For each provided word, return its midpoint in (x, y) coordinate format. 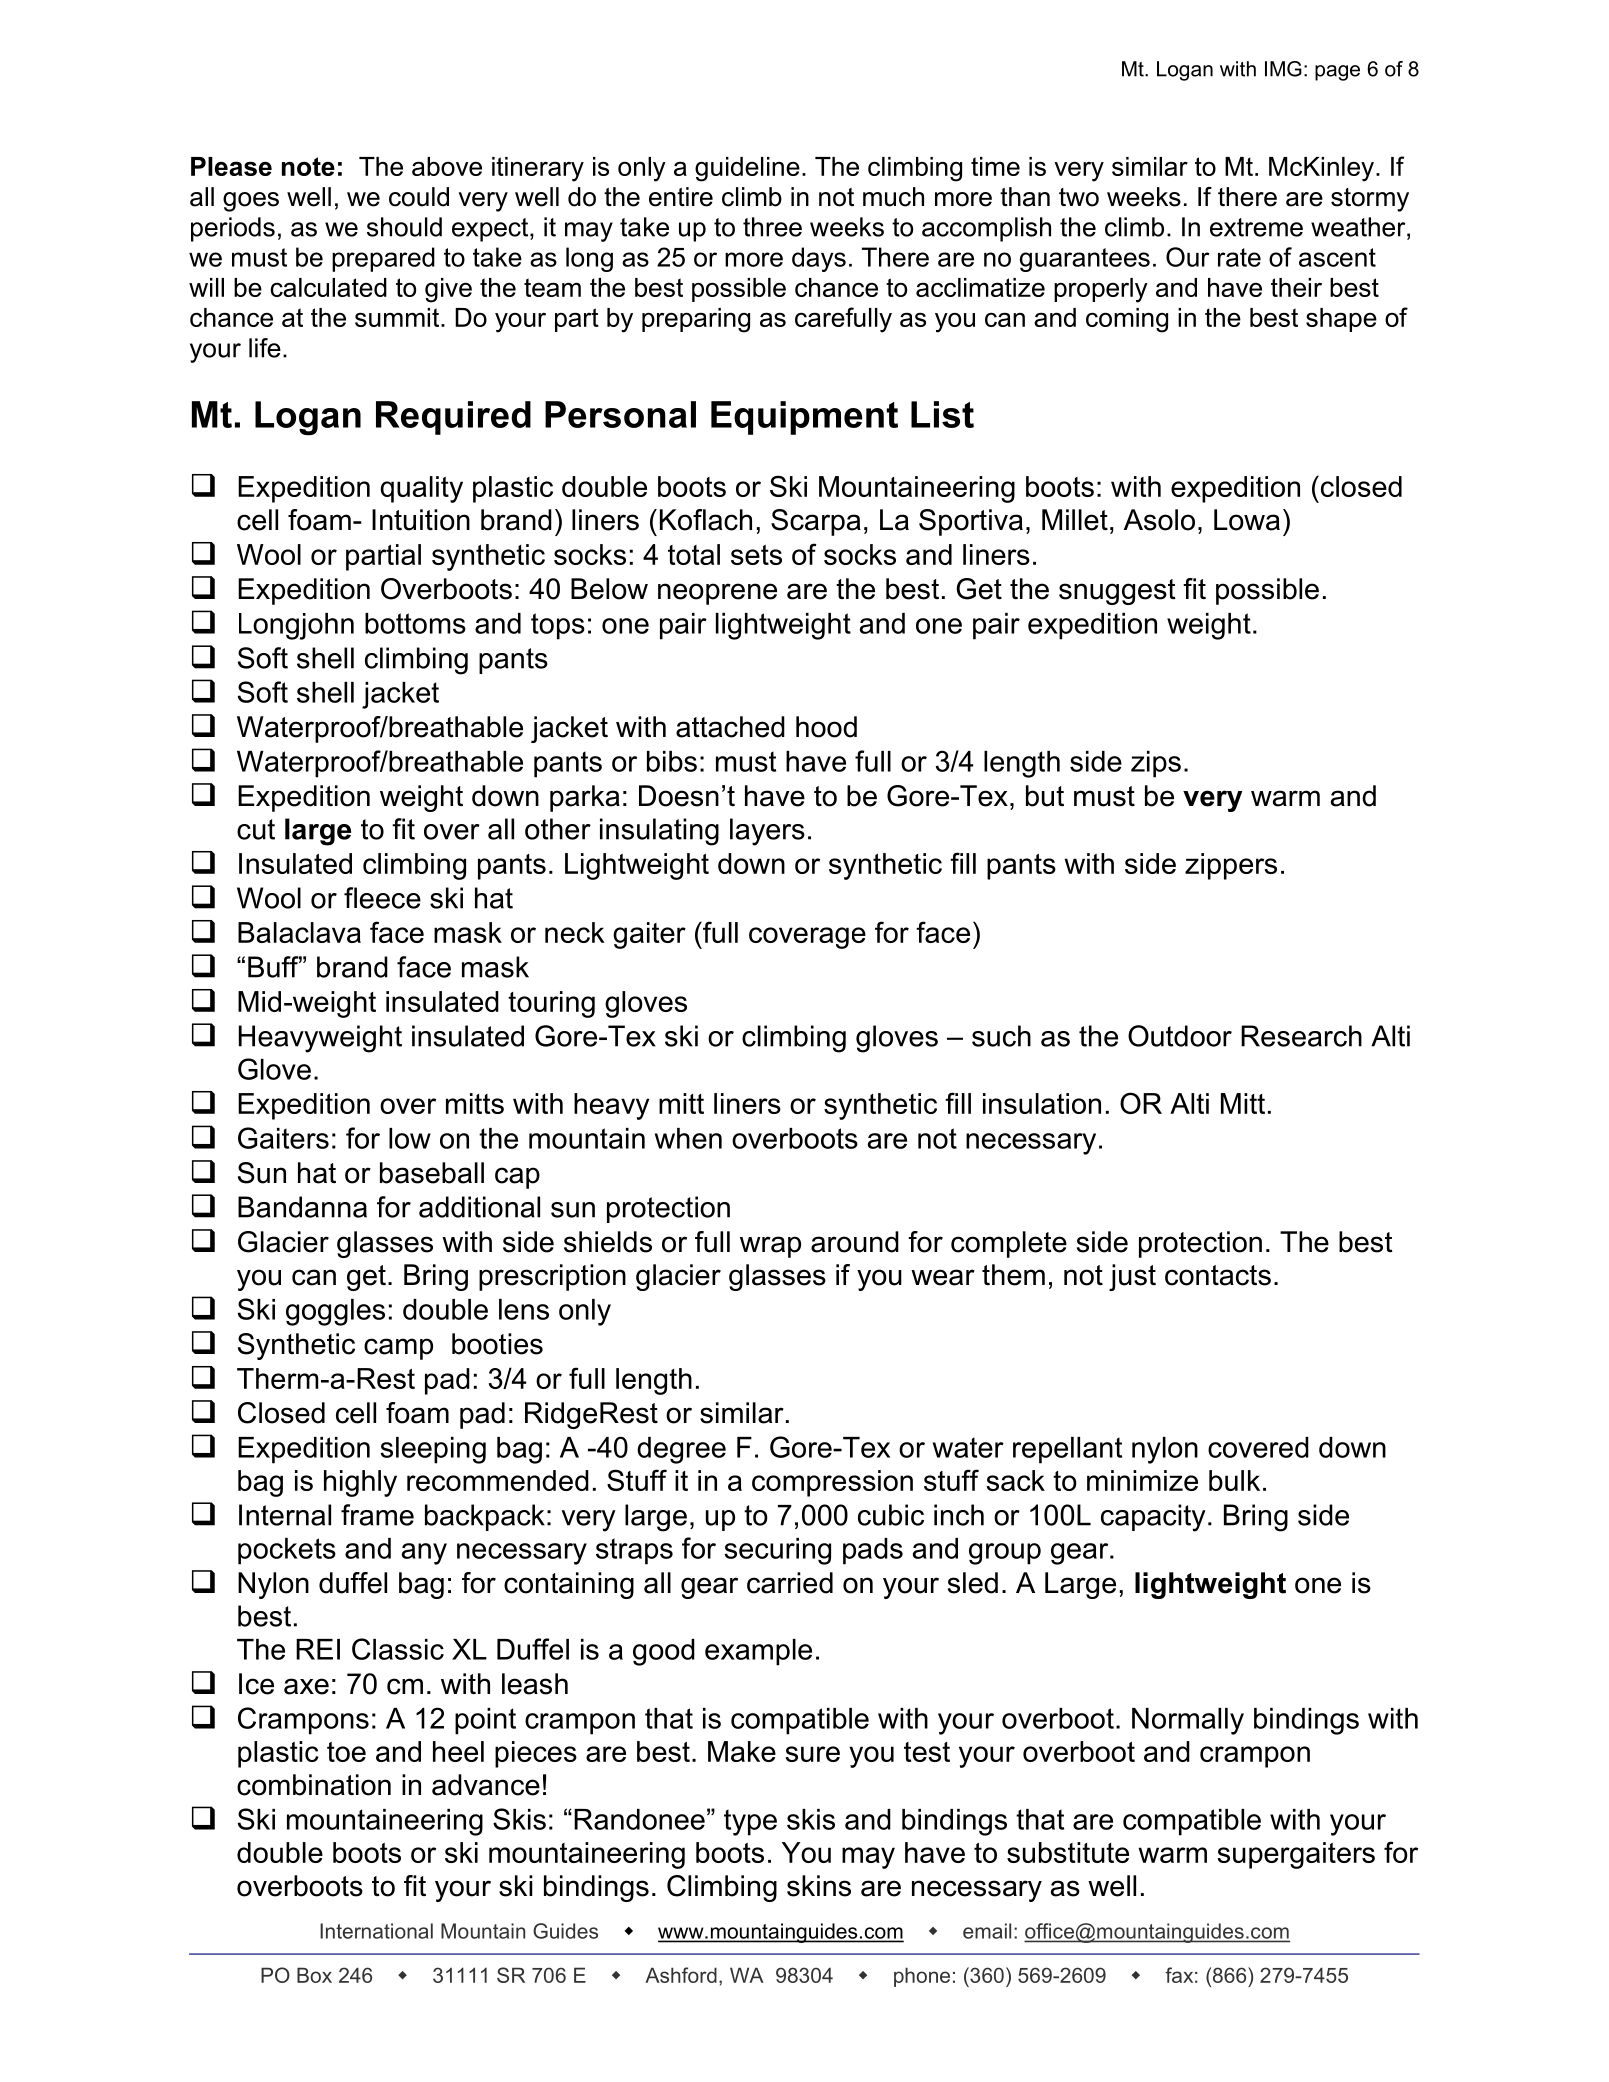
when (688, 1138)
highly (360, 1483)
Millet (1075, 520)
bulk (1234, 1480)
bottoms (415, 623)
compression (832, 1483)
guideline (747, 169)
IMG (1283, 69)
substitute (1068, 1852)
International (376, 1931)
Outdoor (1180, 1036)
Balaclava (299, 932)
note (308, 166)
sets (756, 555)
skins (819, 1886)
